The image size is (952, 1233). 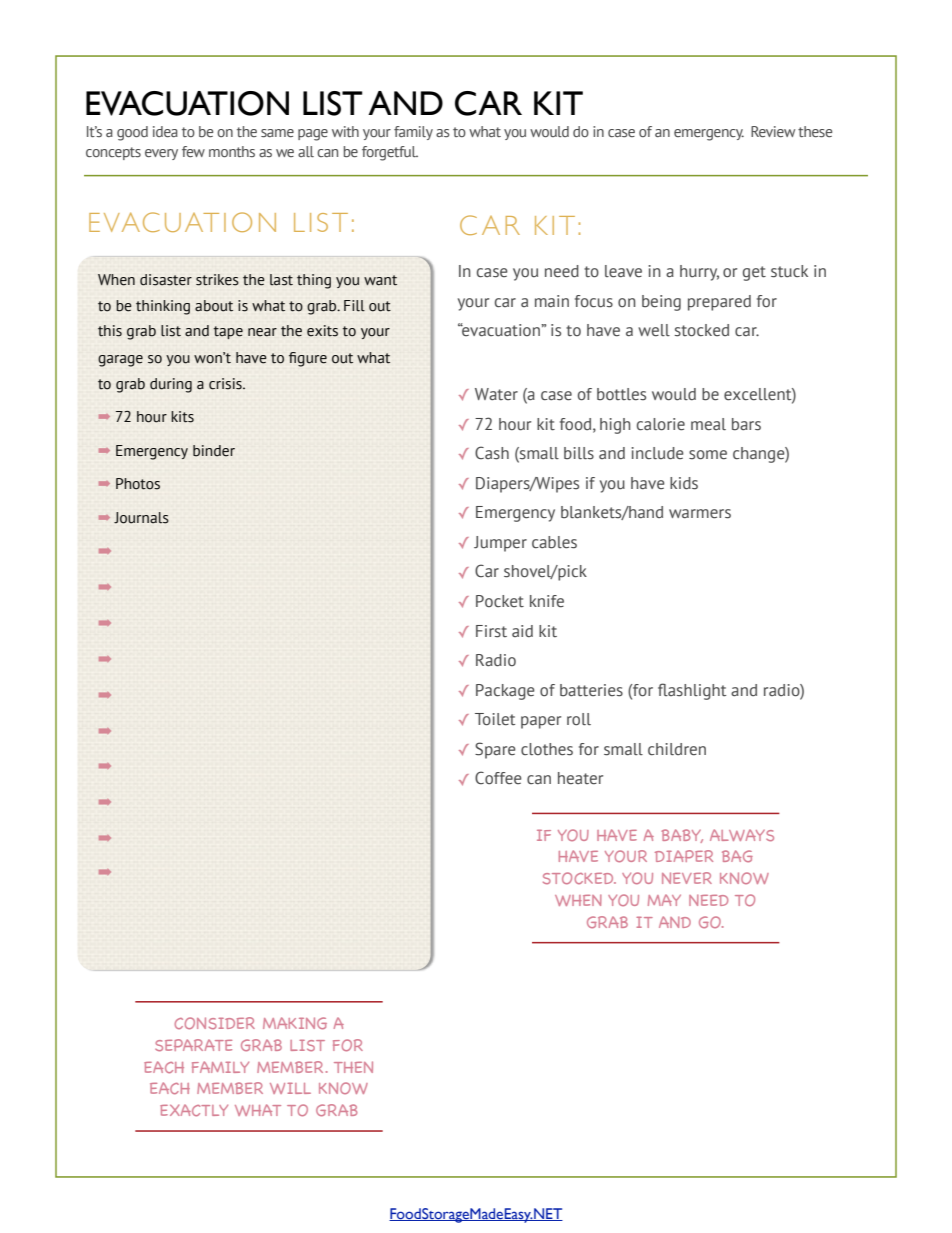 What do you see at coordinates (505, 692) in the screenshot?
I see `Package` at bounding box center [505, 692].
